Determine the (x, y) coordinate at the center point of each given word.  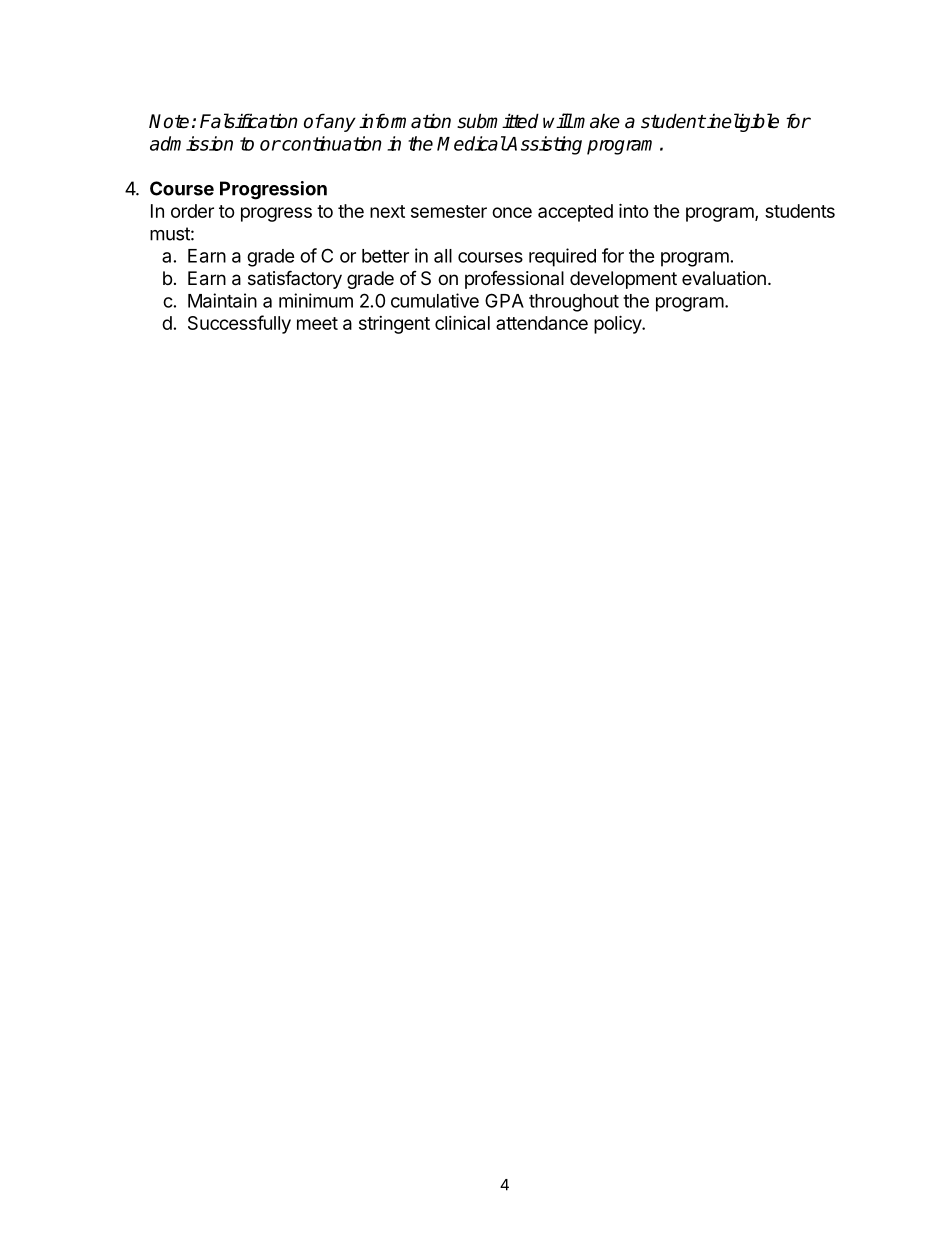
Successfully (239, 324)
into (634, 210)
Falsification (249, 121)
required (562, 257)
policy (618, 324)
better (385, 256)
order (192, 211)
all (443, 256)
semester (449, 211)
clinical (462, 323)
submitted (498, 121)
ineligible (742, 122)
